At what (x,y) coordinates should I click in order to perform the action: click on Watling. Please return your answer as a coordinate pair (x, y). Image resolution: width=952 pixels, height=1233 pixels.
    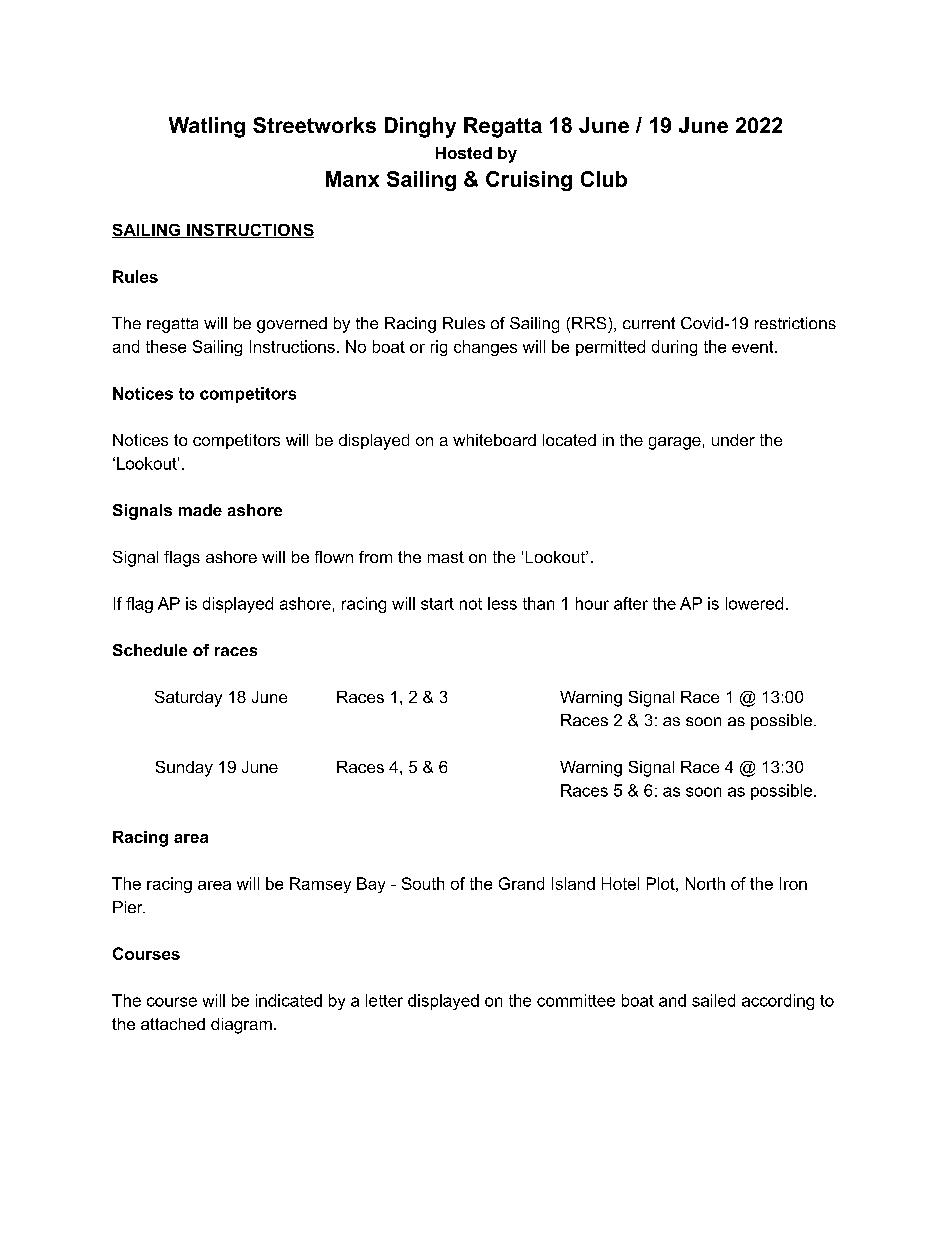
    Looking at the image, I should click on (207, 127).
